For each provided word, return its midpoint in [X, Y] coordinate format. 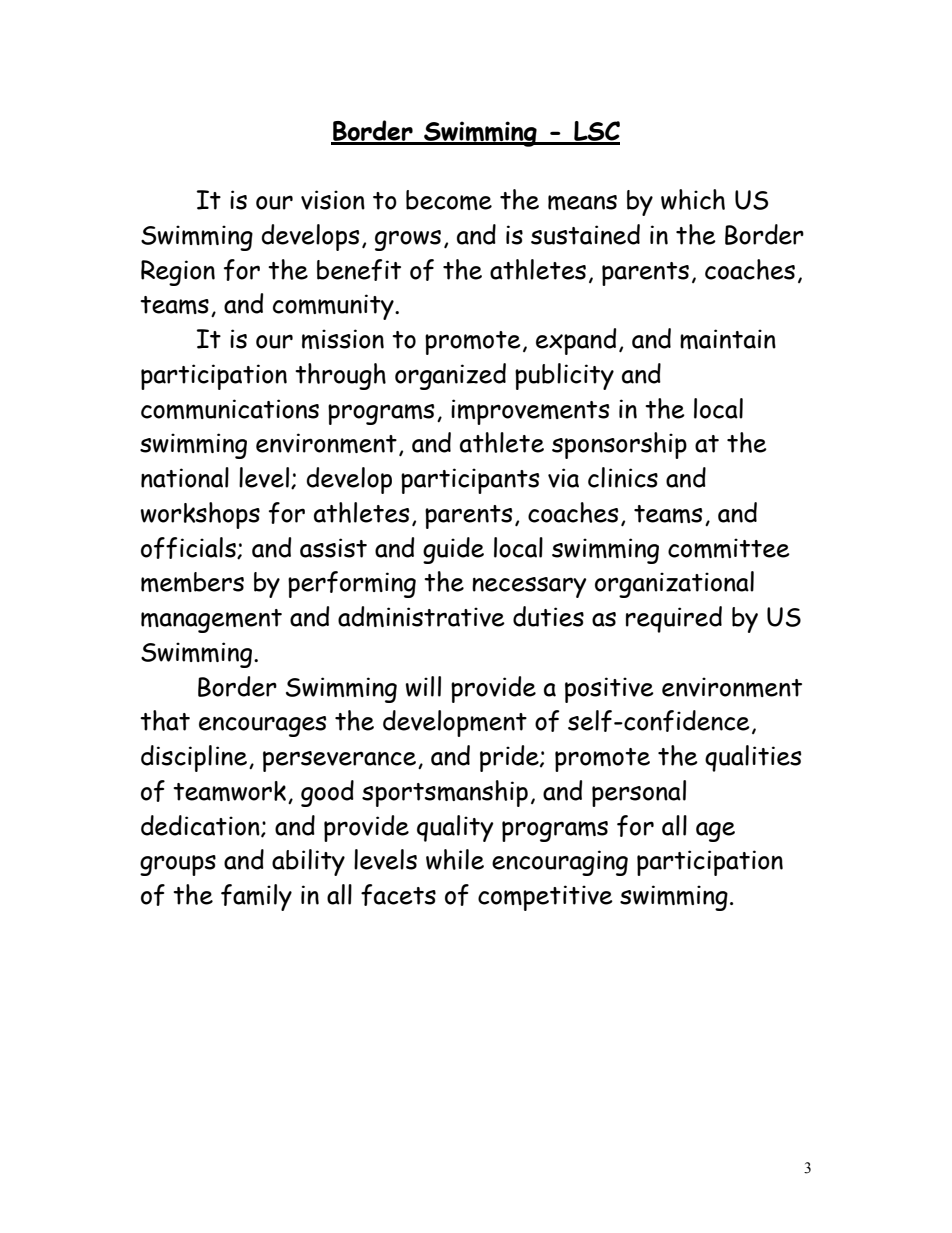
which [693, 199]
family [256, 897]
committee [729, 548]
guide [453, 550]
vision [333, 200]
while [455, 859]
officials [189, 548]
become [449, 200]
